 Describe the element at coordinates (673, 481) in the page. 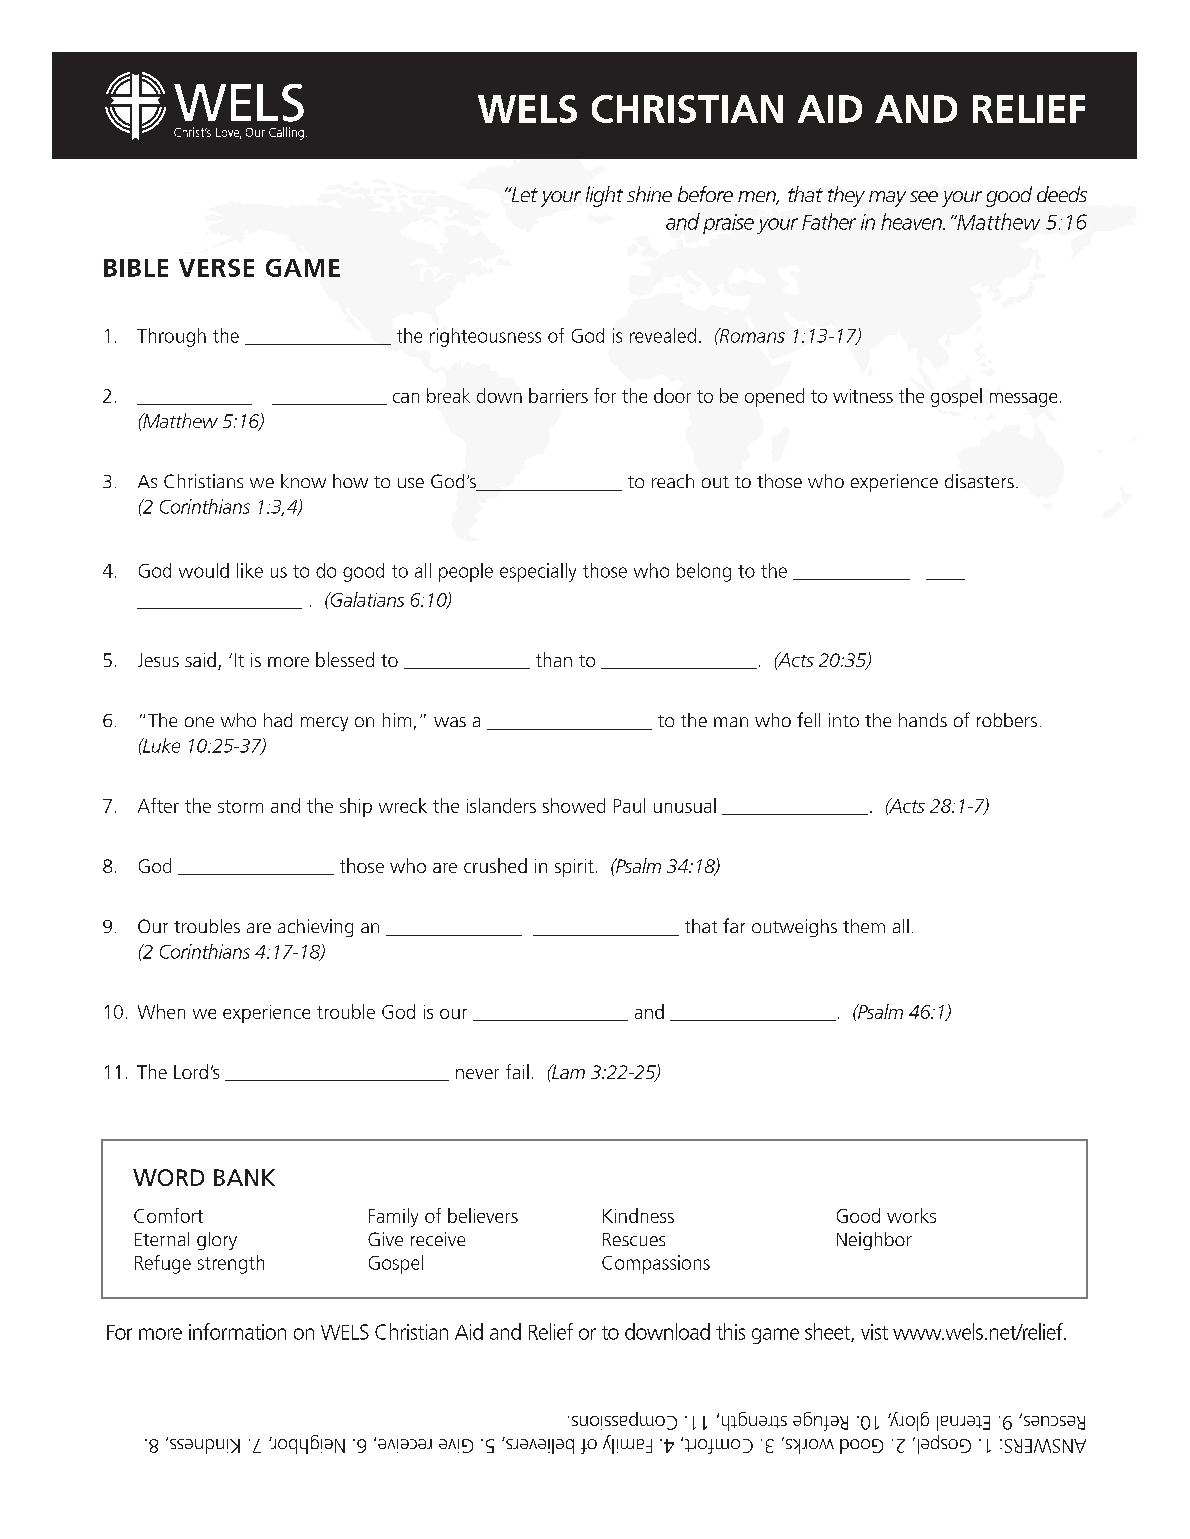

I see `reach` at that location.
